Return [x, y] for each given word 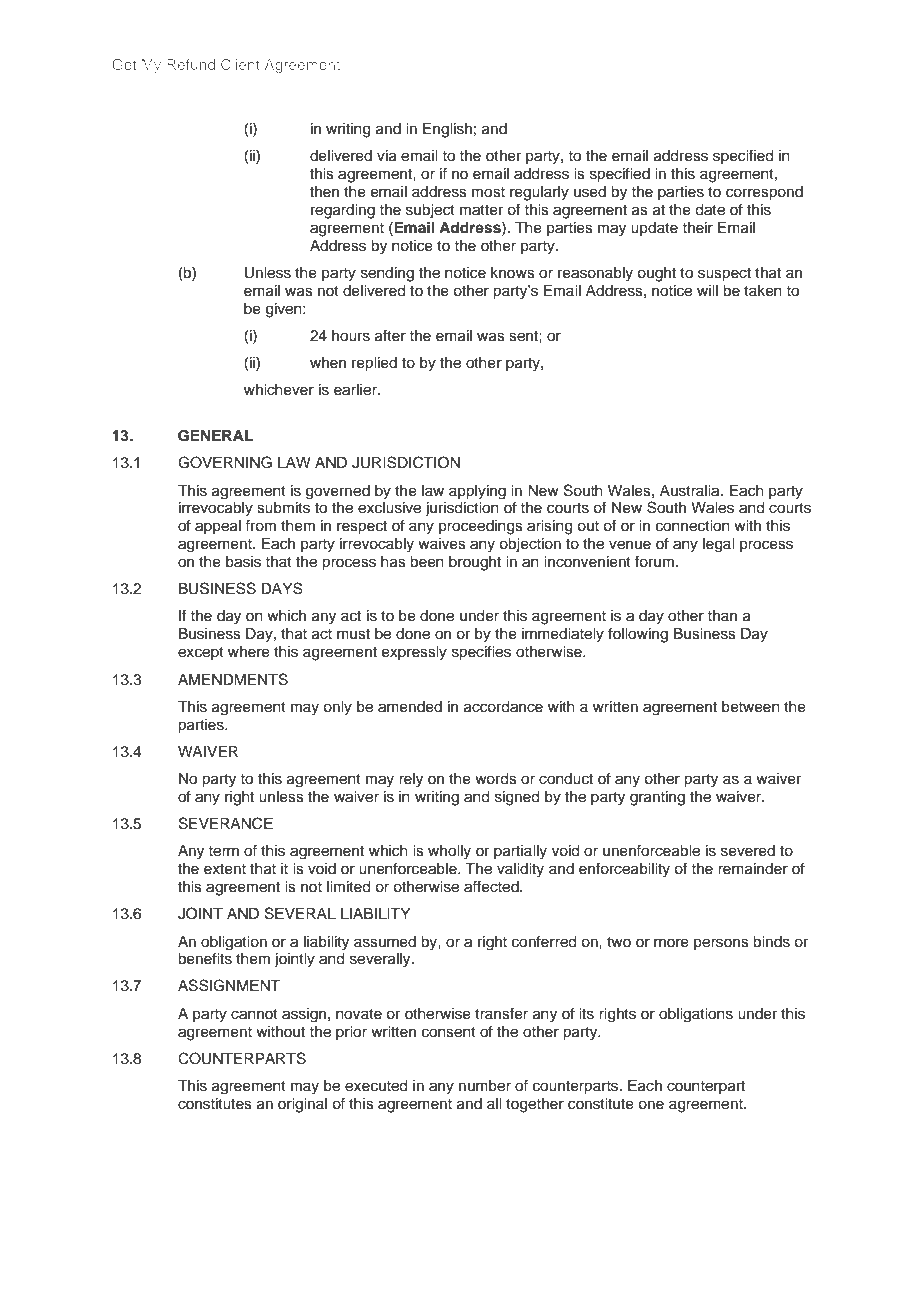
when [328, 363]
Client [240, 64]
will [707, 290]
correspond [764, 193]
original [302, 1105]
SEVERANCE [226, 823]
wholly [449, 852]
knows [513, 273]
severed [748, 851]
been [427, 562]
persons [721, 944]
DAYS [282, 588]
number [485, 1086]
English [447, 130]
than [722, 615]
